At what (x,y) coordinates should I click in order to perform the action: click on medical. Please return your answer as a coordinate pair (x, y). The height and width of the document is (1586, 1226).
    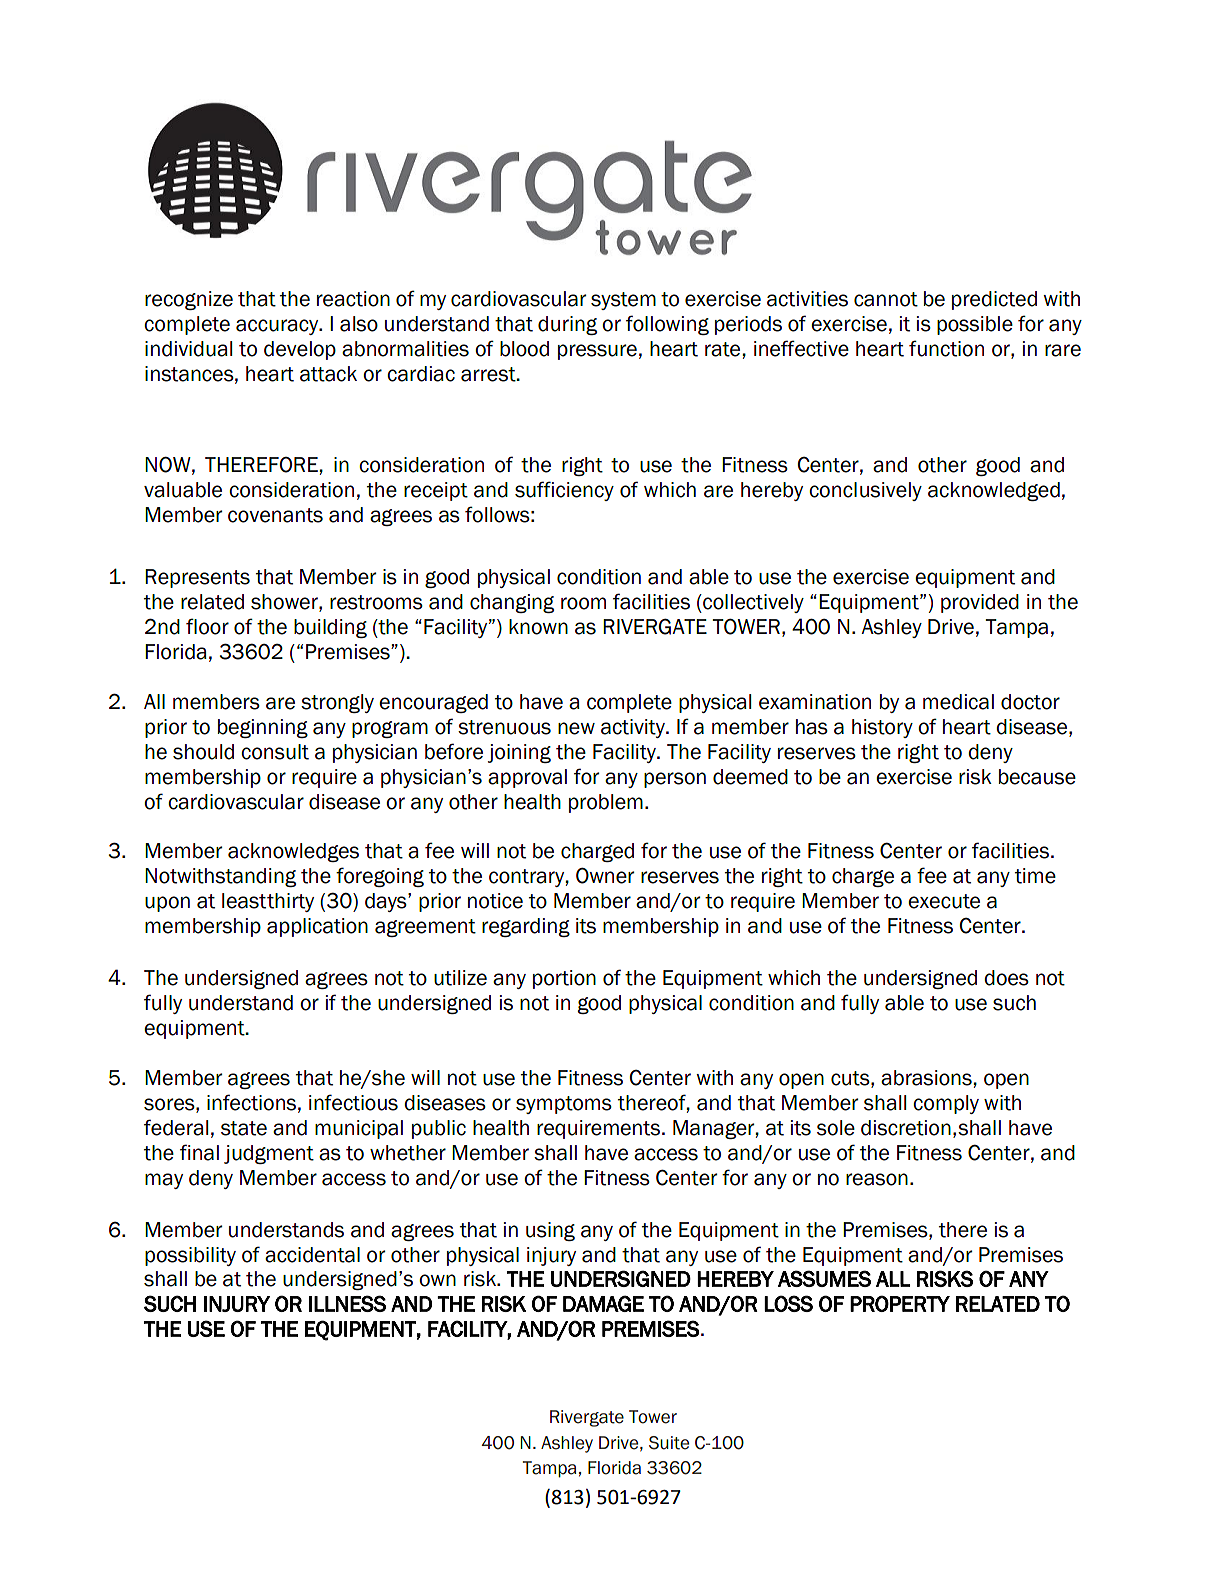
    Looking at the image, I should click on (958, 702).
